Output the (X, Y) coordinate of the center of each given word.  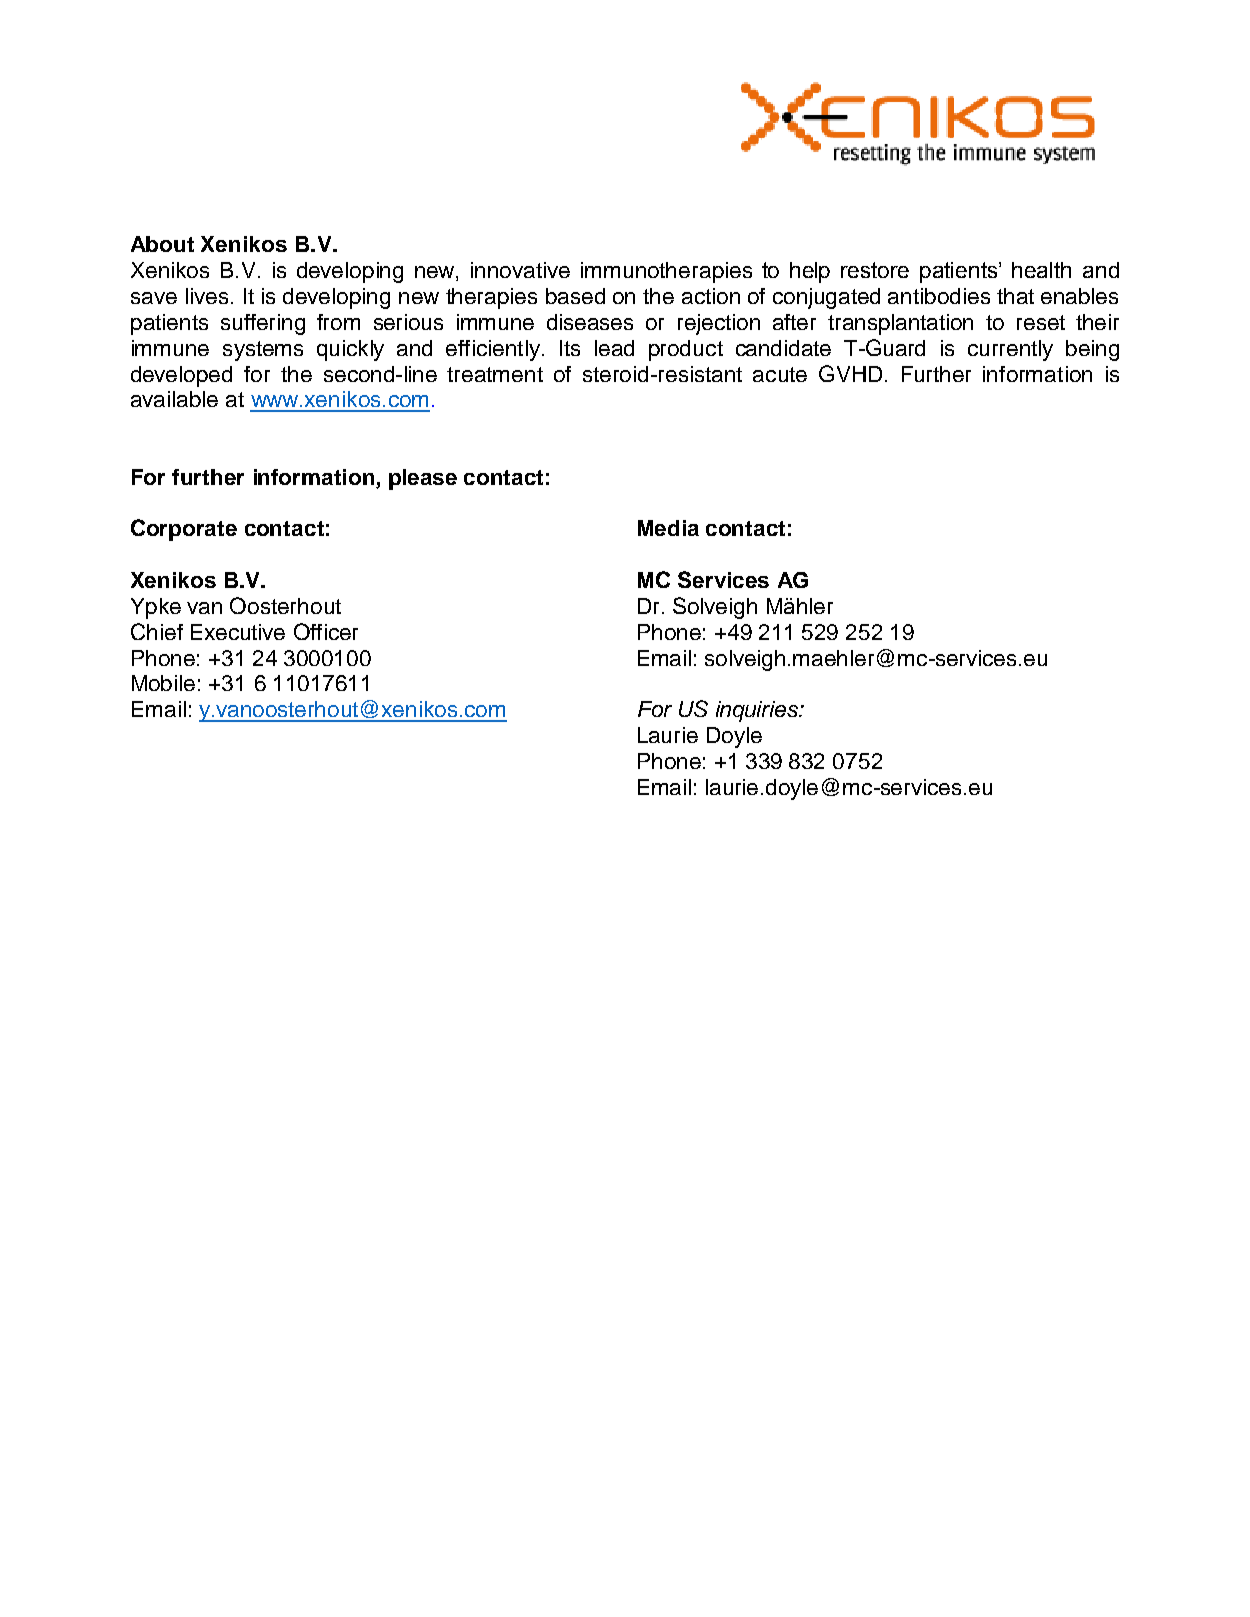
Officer (326, 631)
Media (668, 528)
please (423, 479)
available (174, 399)
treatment (495, 374)
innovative (520, 270)
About (162, 244)
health (1041, 270)
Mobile (163, 683)
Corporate (184, 530)
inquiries (758, 711)
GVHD (850, 373)
